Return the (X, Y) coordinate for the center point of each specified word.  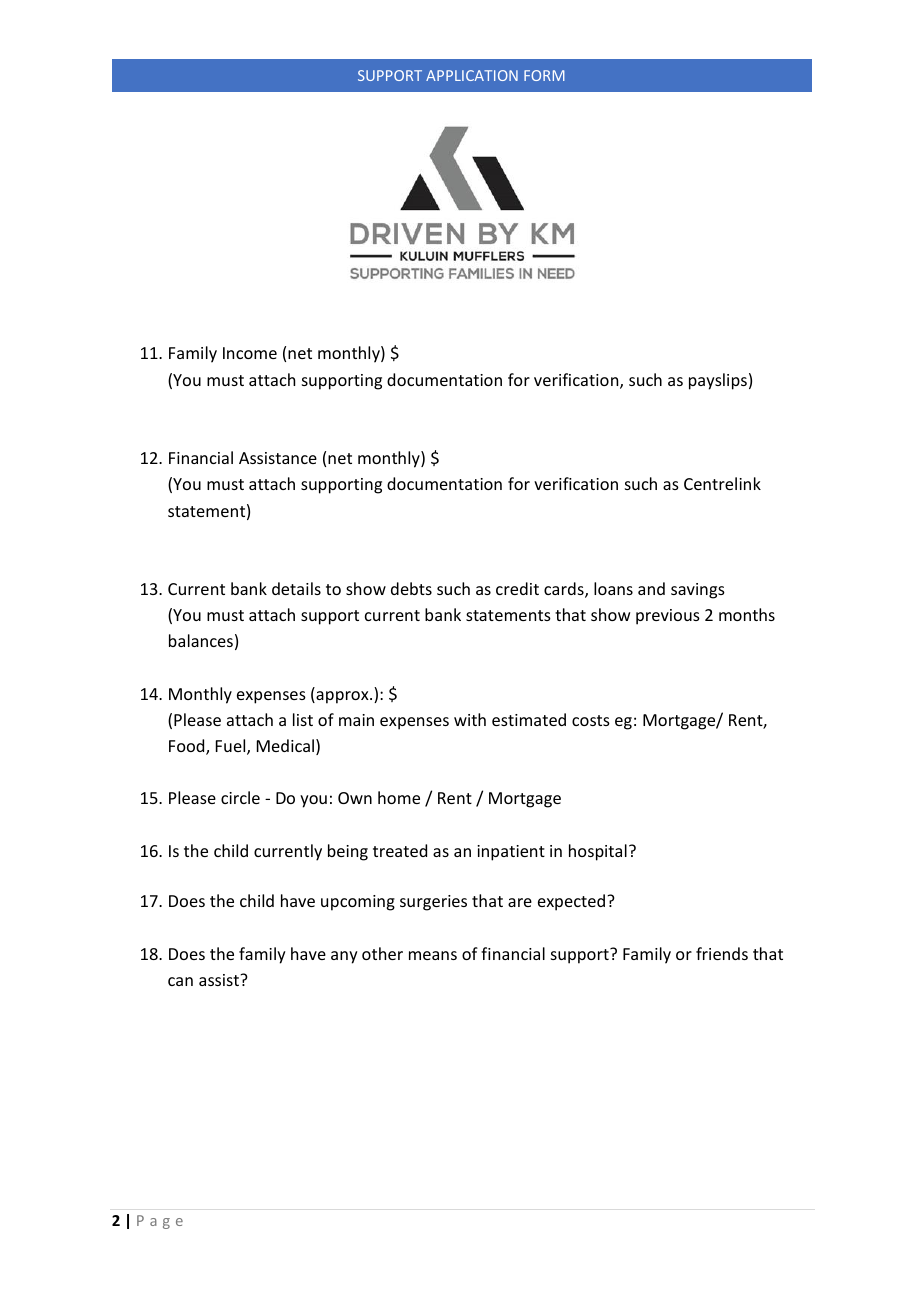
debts (411, 588)
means (433, 955)
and (651, 588)
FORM (544, 75)
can (180, 981)
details (296, 588)
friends (722, 953)
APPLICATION (472, 75)
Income (250, 353)
